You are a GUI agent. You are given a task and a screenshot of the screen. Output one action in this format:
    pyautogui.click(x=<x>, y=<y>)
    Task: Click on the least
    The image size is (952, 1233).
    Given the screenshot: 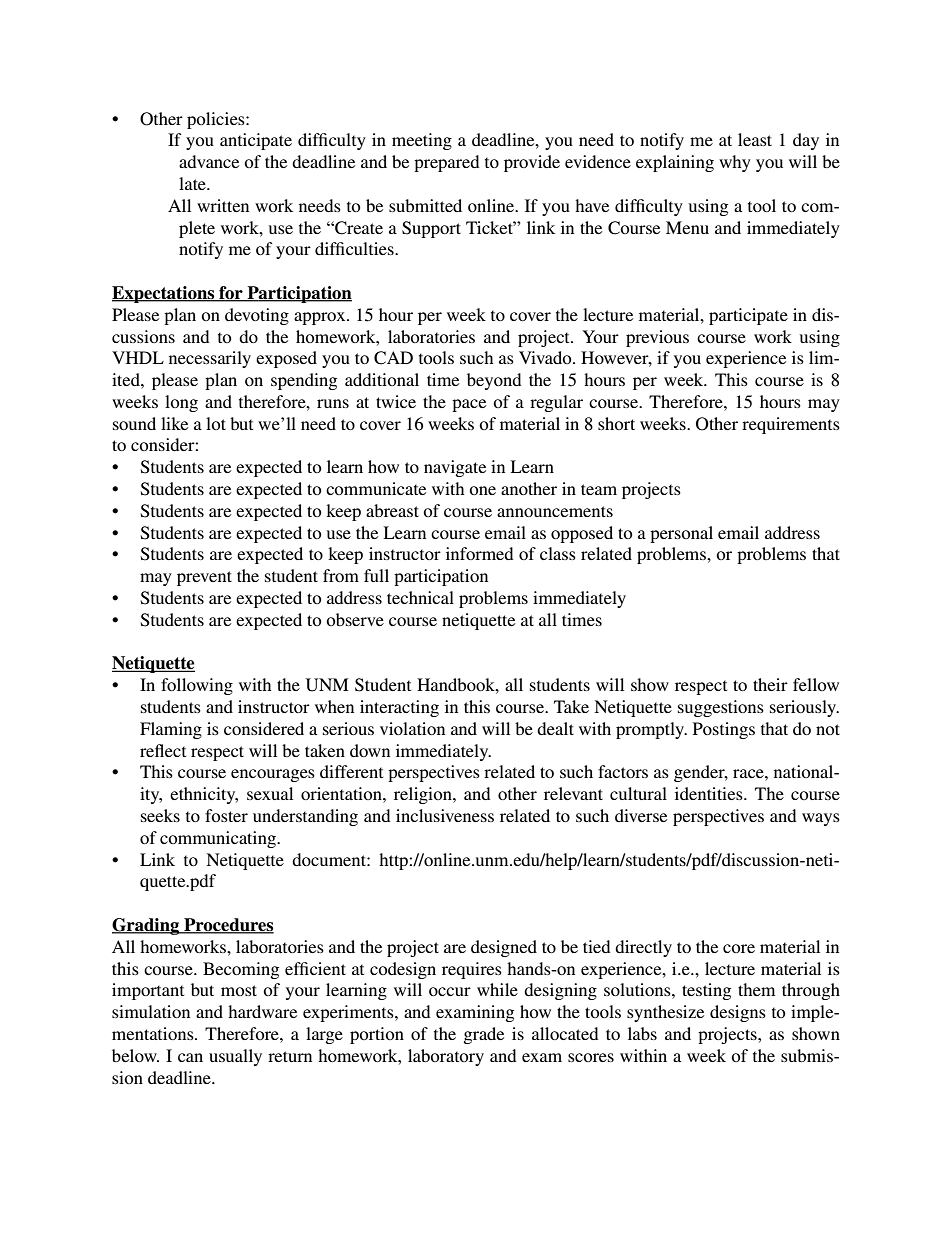 What is the action you would take?
    pyautogui.click(x=755, y=139)
